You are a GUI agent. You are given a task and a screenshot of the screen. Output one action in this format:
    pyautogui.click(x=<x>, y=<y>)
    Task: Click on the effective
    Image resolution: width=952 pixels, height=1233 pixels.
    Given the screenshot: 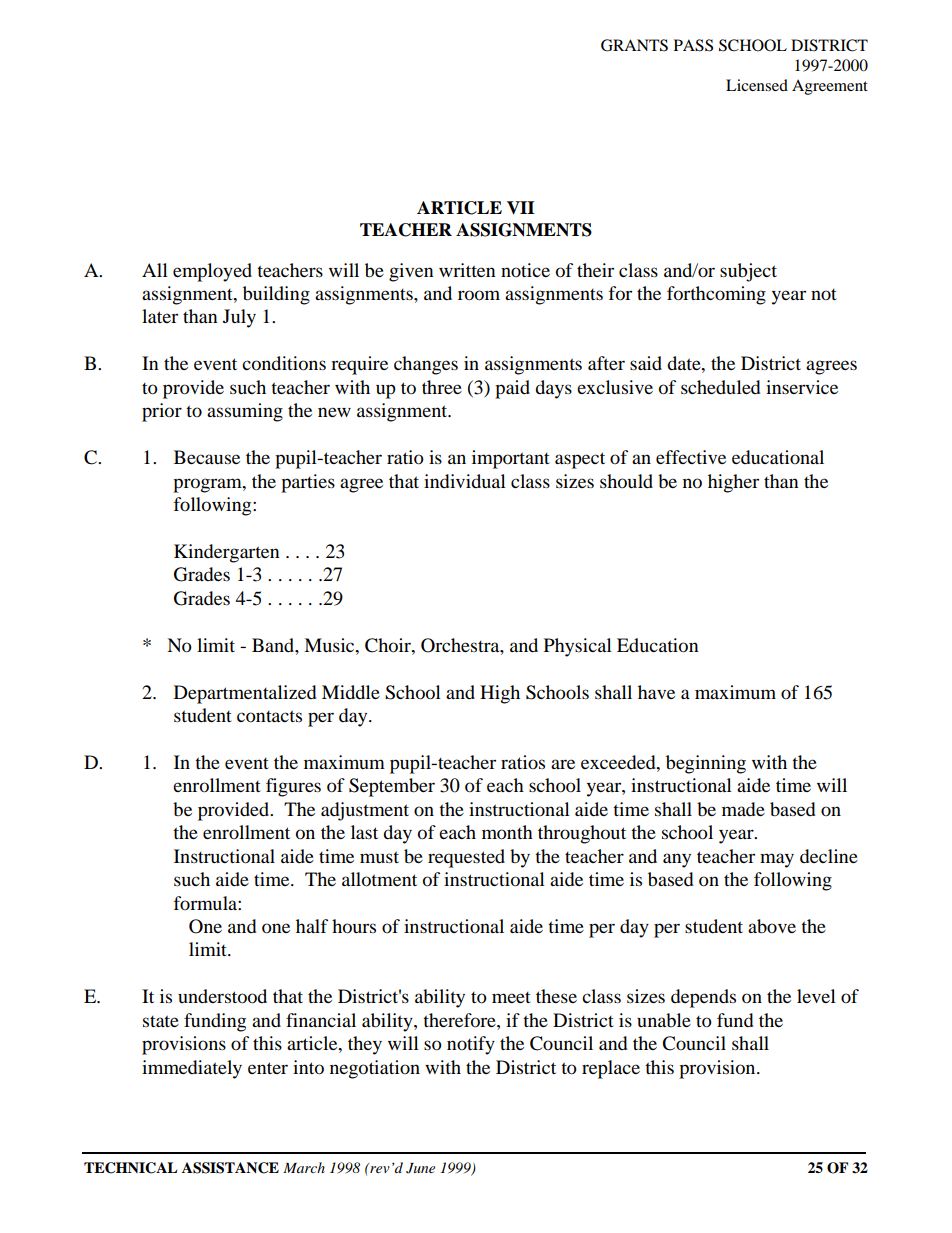 What is the action you would take?
    pyautogui.click(x=691, y=457)
